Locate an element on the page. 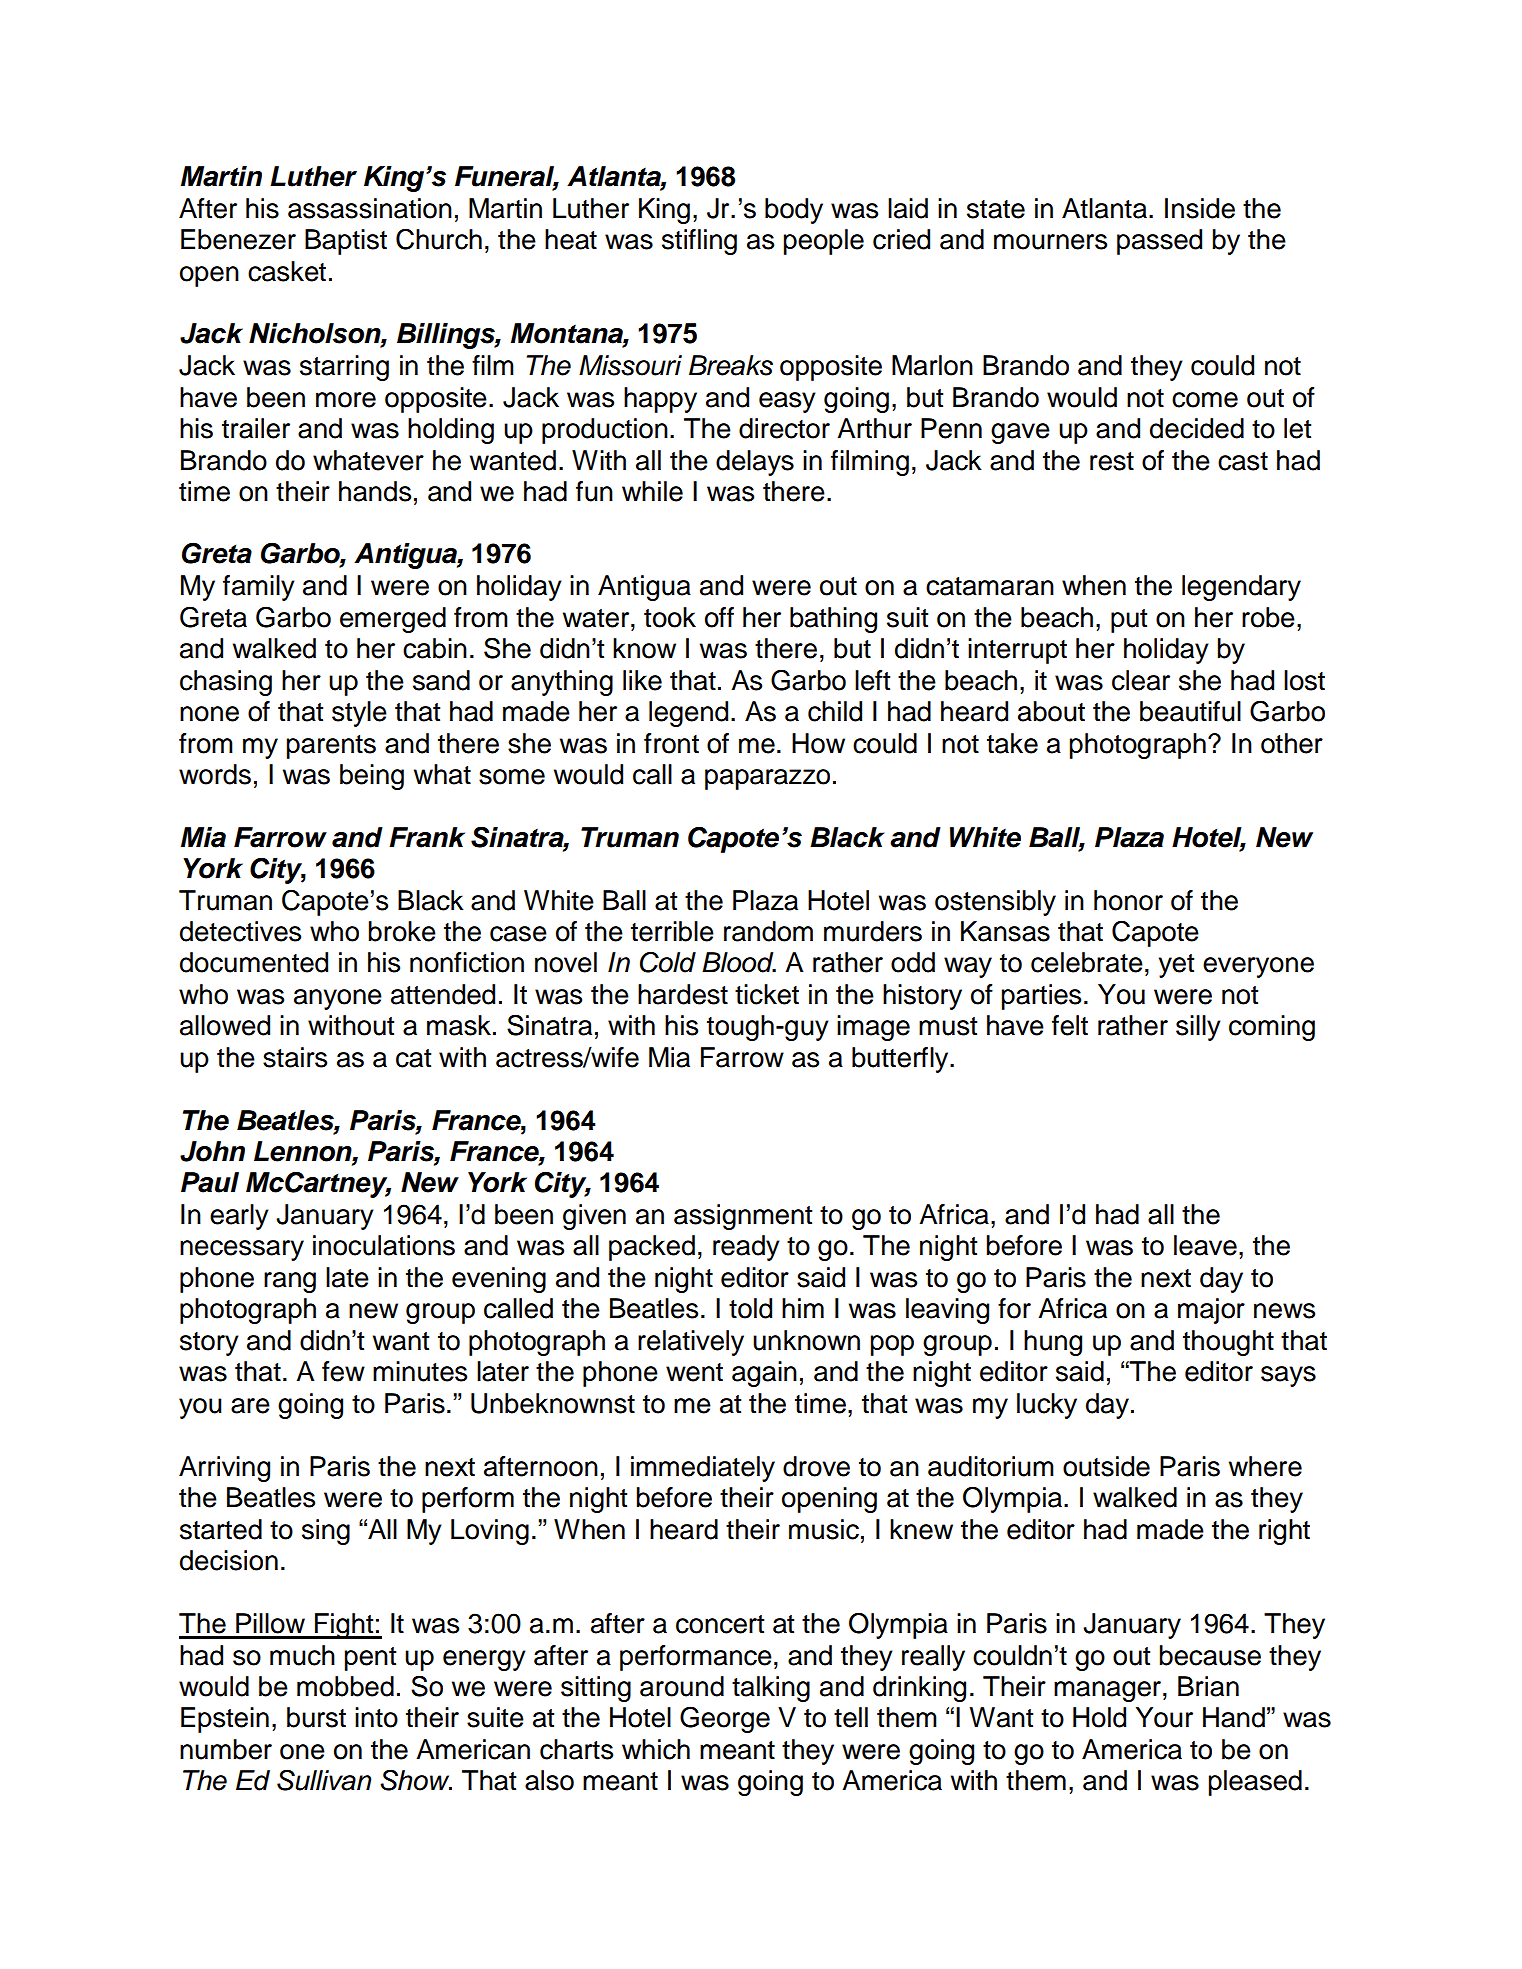  Baptist is located at coordinates (346, 242).
